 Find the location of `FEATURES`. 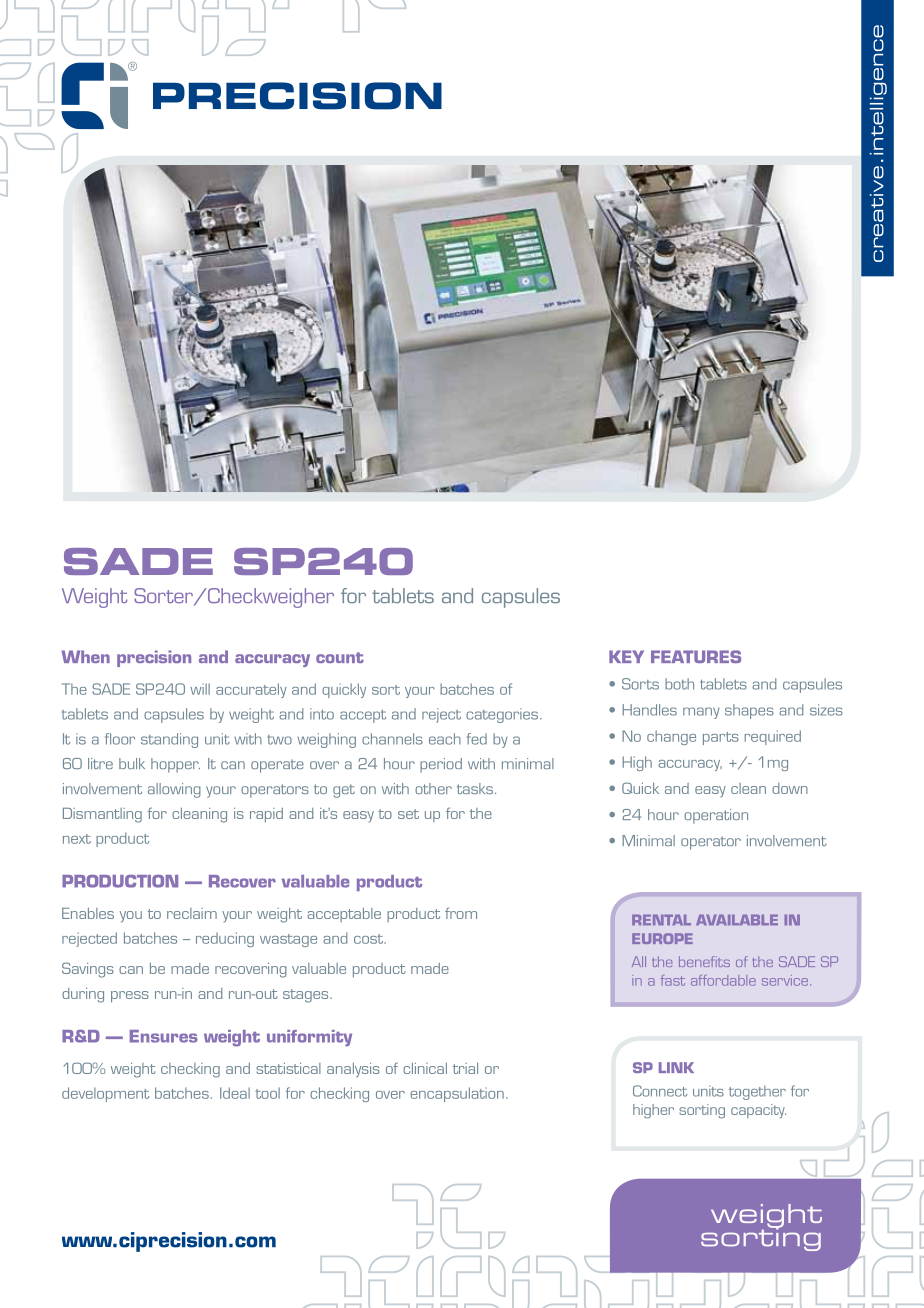

FEATURES is located at coordinates (696, 656).
